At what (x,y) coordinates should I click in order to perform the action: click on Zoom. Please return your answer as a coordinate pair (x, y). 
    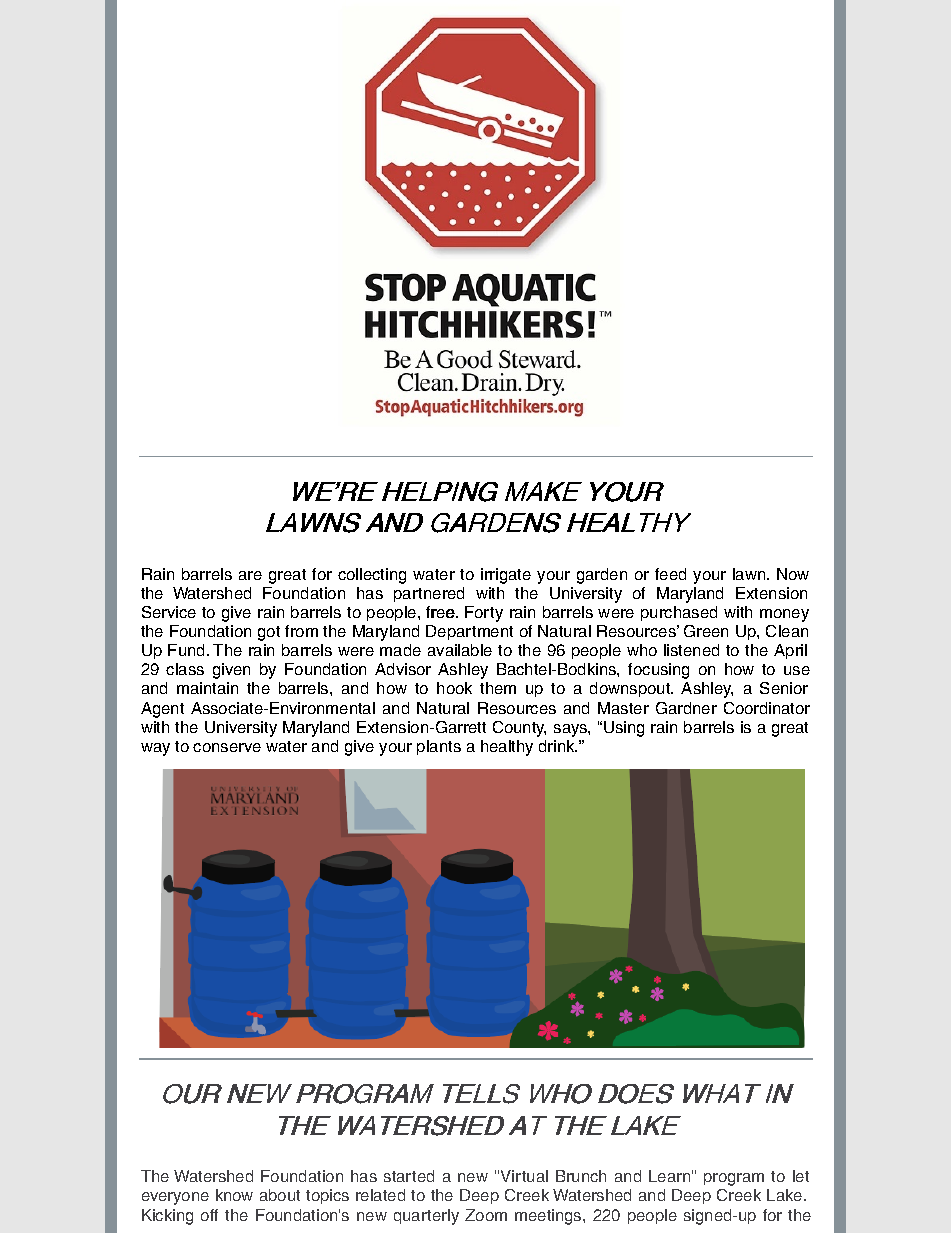
    Looking at the image, I should click on (486, 1215).
